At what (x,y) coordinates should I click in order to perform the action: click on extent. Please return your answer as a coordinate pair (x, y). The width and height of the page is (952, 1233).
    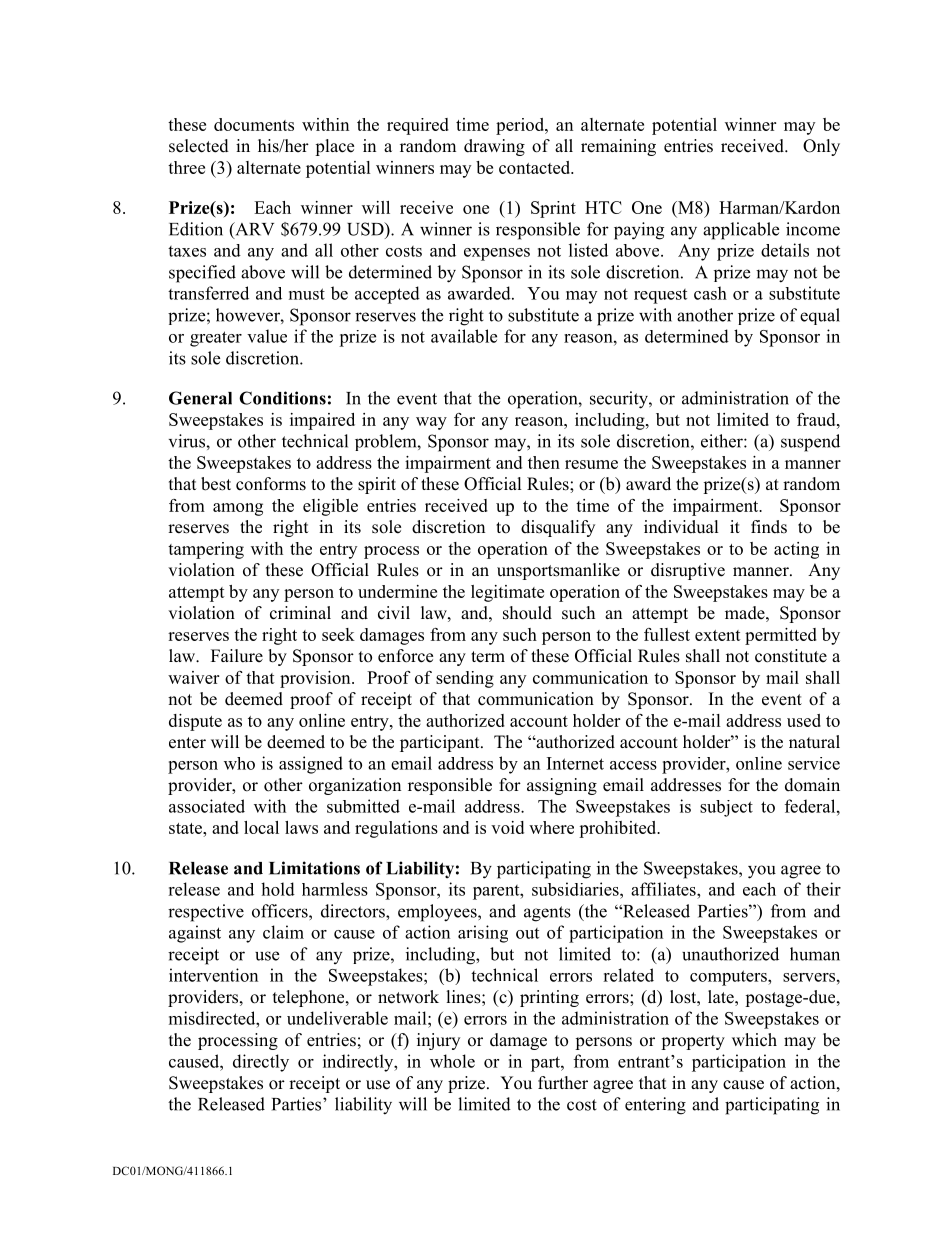
    Looking at the image, I should click on (718, 635).
